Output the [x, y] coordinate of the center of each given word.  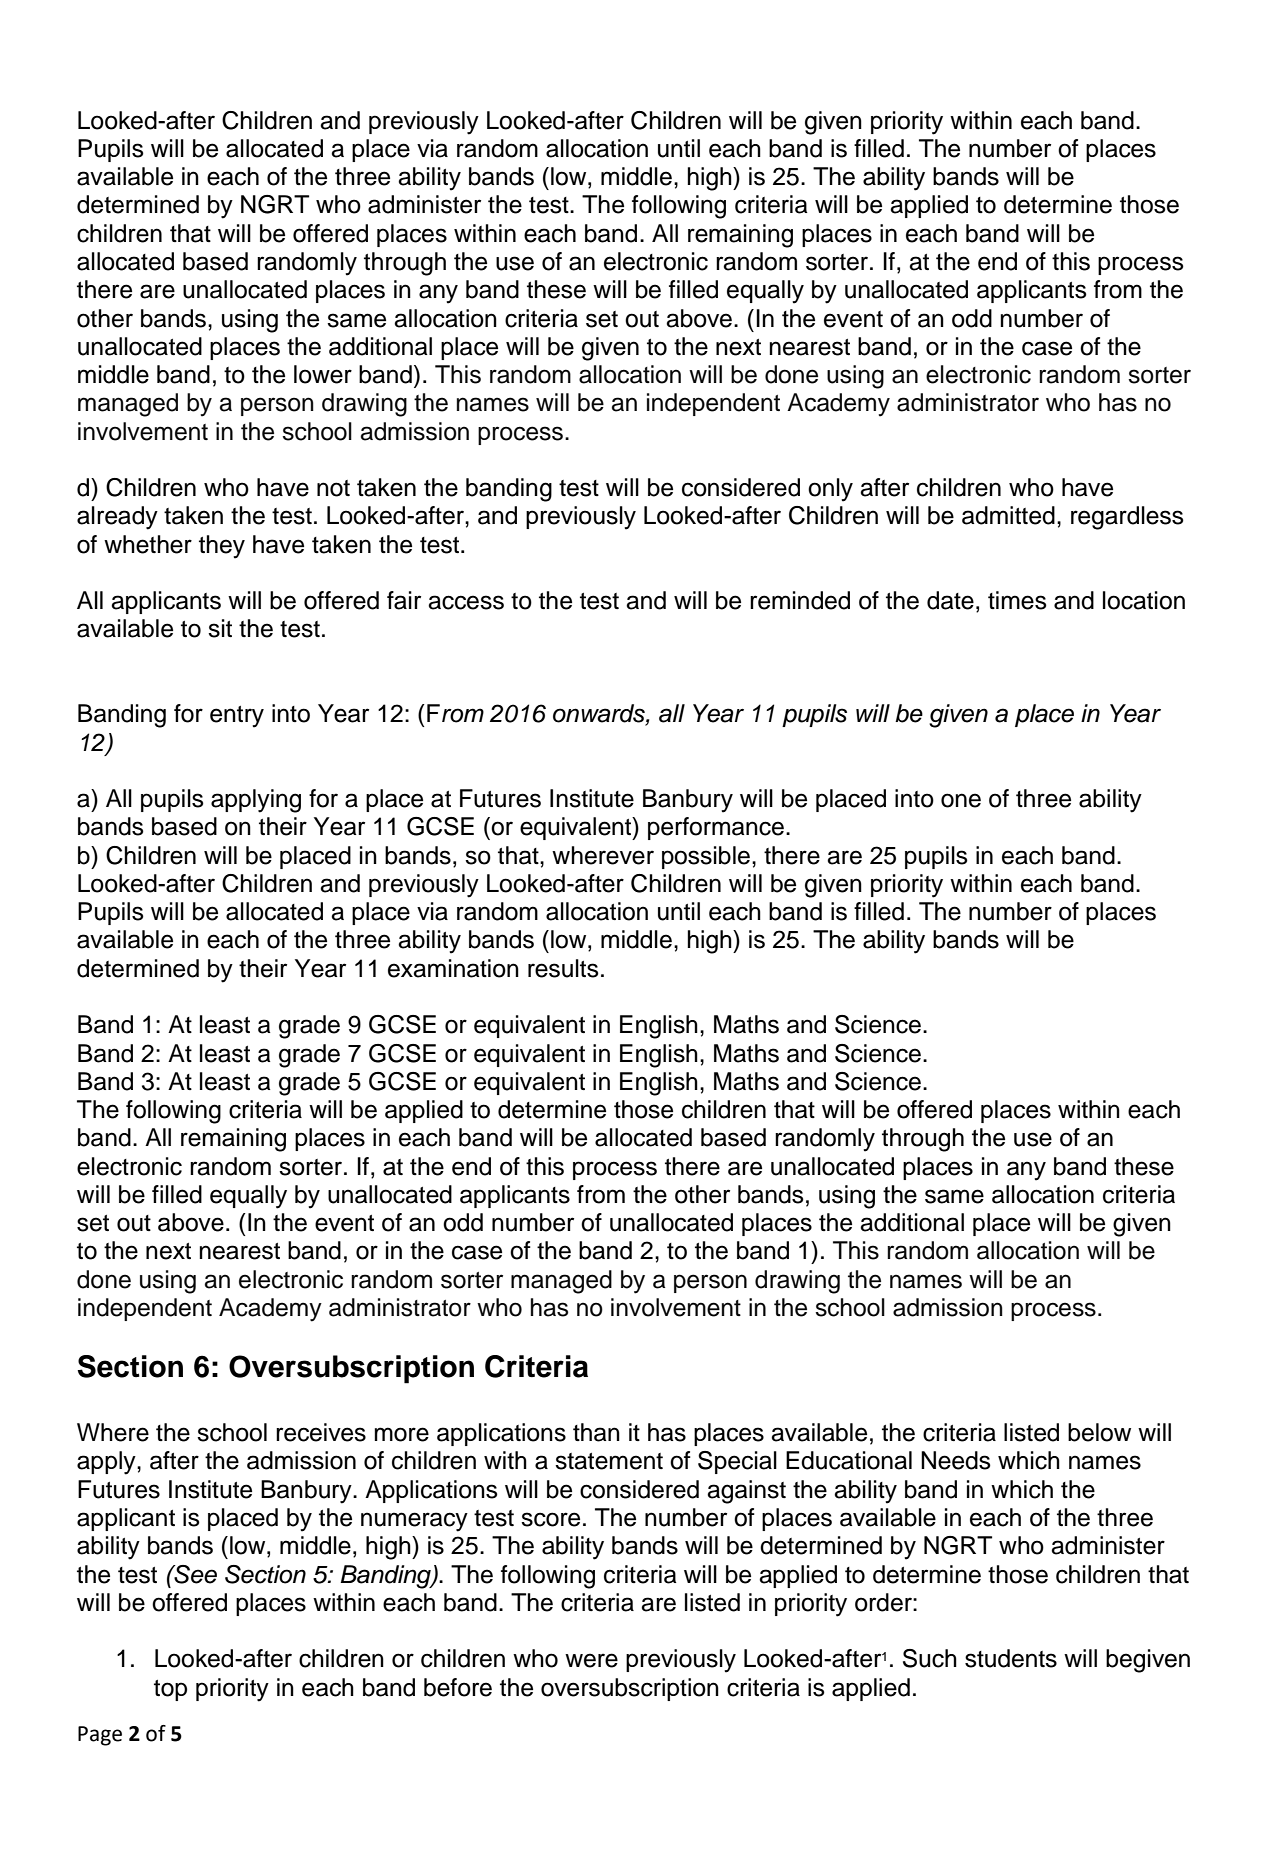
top [170, 1690]
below [1099, 1432]
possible [706, 857]
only [830, 490]
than [596, 1432]
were [591, 1660]
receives [321, 1432]
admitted [1008, 515]
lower [323, 374]
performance [716, 828]
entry [237, 717]
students [1011, 1658]
